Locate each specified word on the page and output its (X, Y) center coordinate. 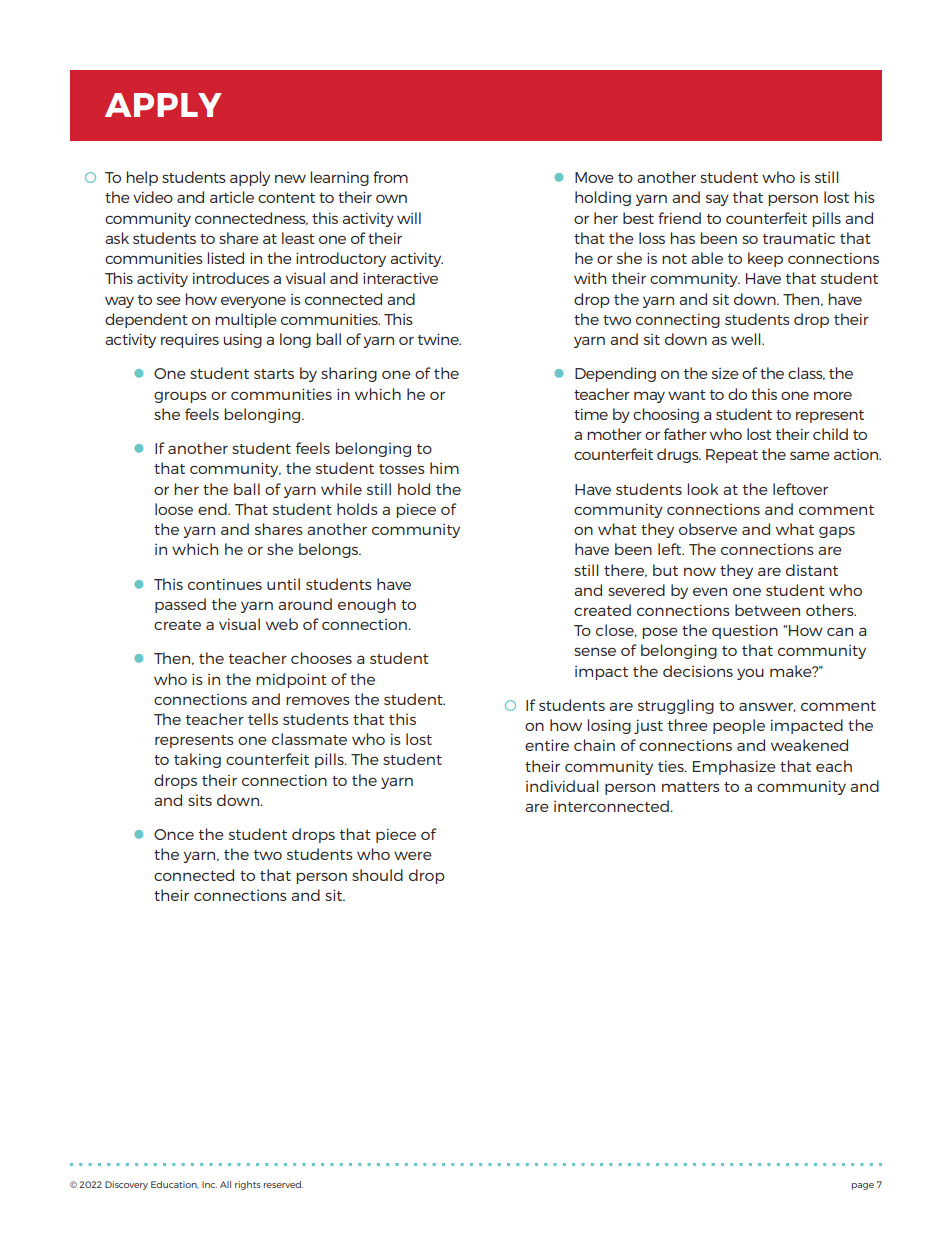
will (409, 218)
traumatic (799, 238)
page (863, 1186)
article (232, 197)
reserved (283, 1184)
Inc (209, 1184)
